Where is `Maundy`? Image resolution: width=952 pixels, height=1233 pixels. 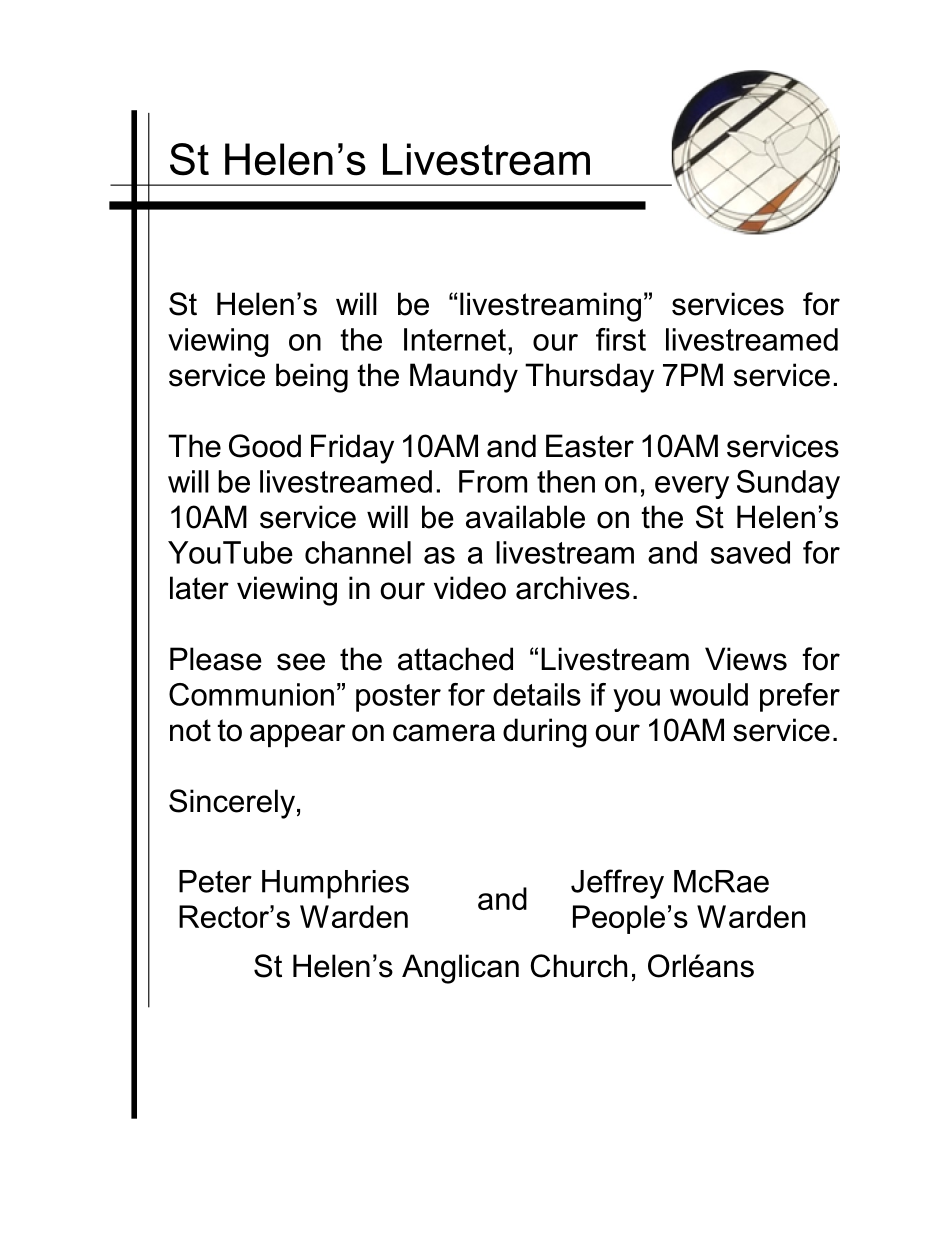 Maundy is located at coordinates (464, 378).
